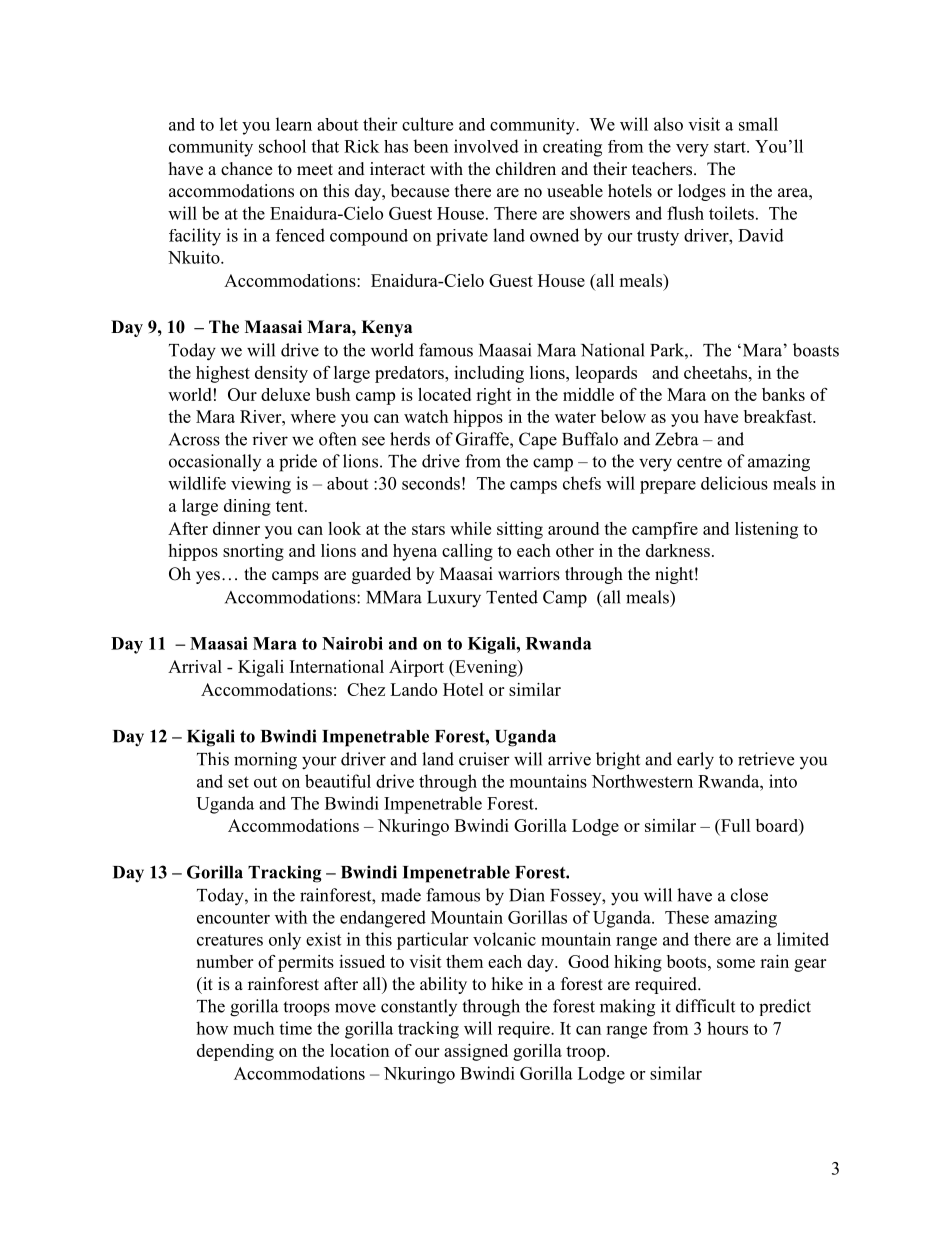 The image size is (952, 1233). I want to click on snorting, so click(253, 552).
